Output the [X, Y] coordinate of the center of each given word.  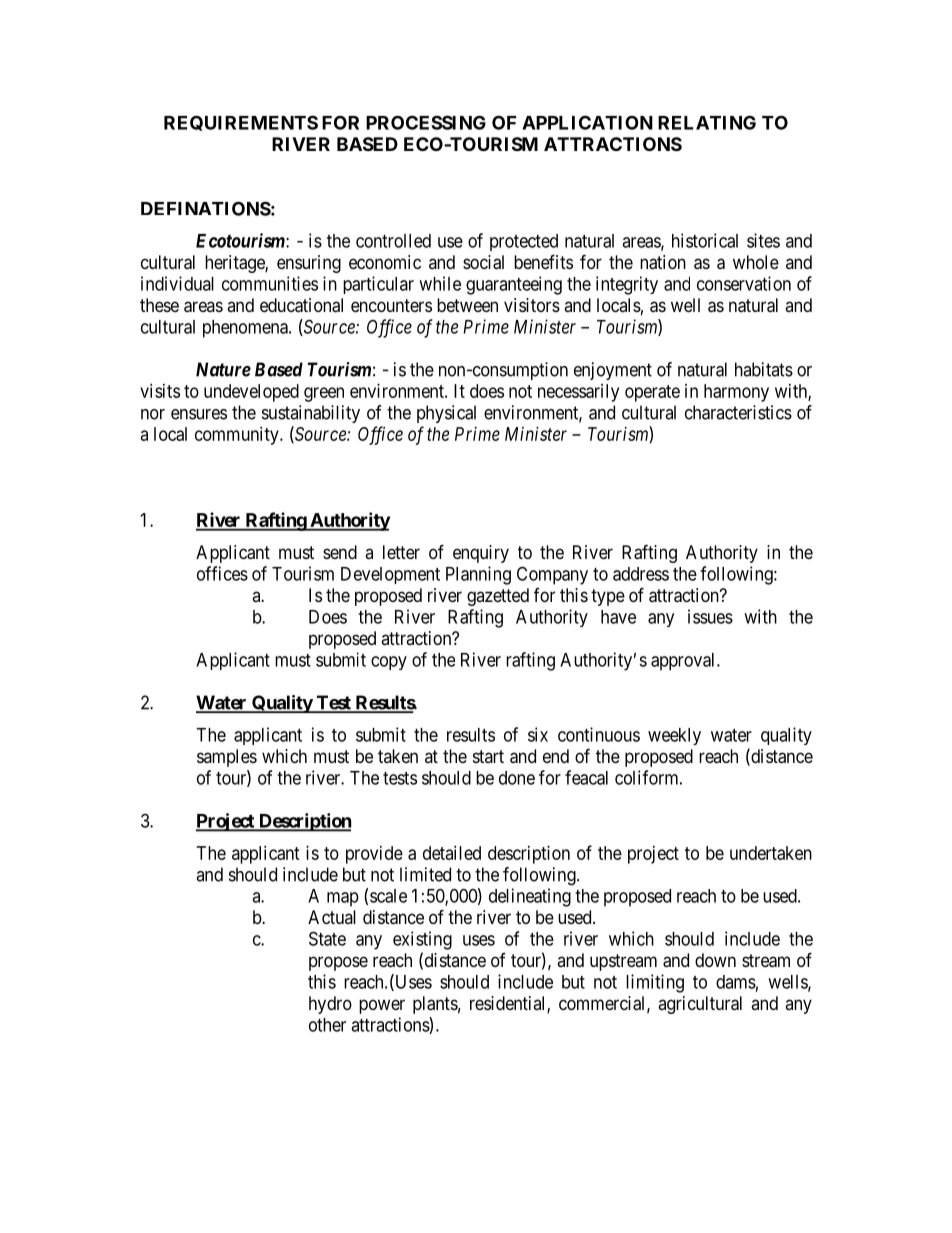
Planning [478, 575]
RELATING [707, 122]
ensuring [309, 264]
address [641, 574]
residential [509, 1004]
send [340, 552]
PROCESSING [426, 122]
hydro [330, 1005]
